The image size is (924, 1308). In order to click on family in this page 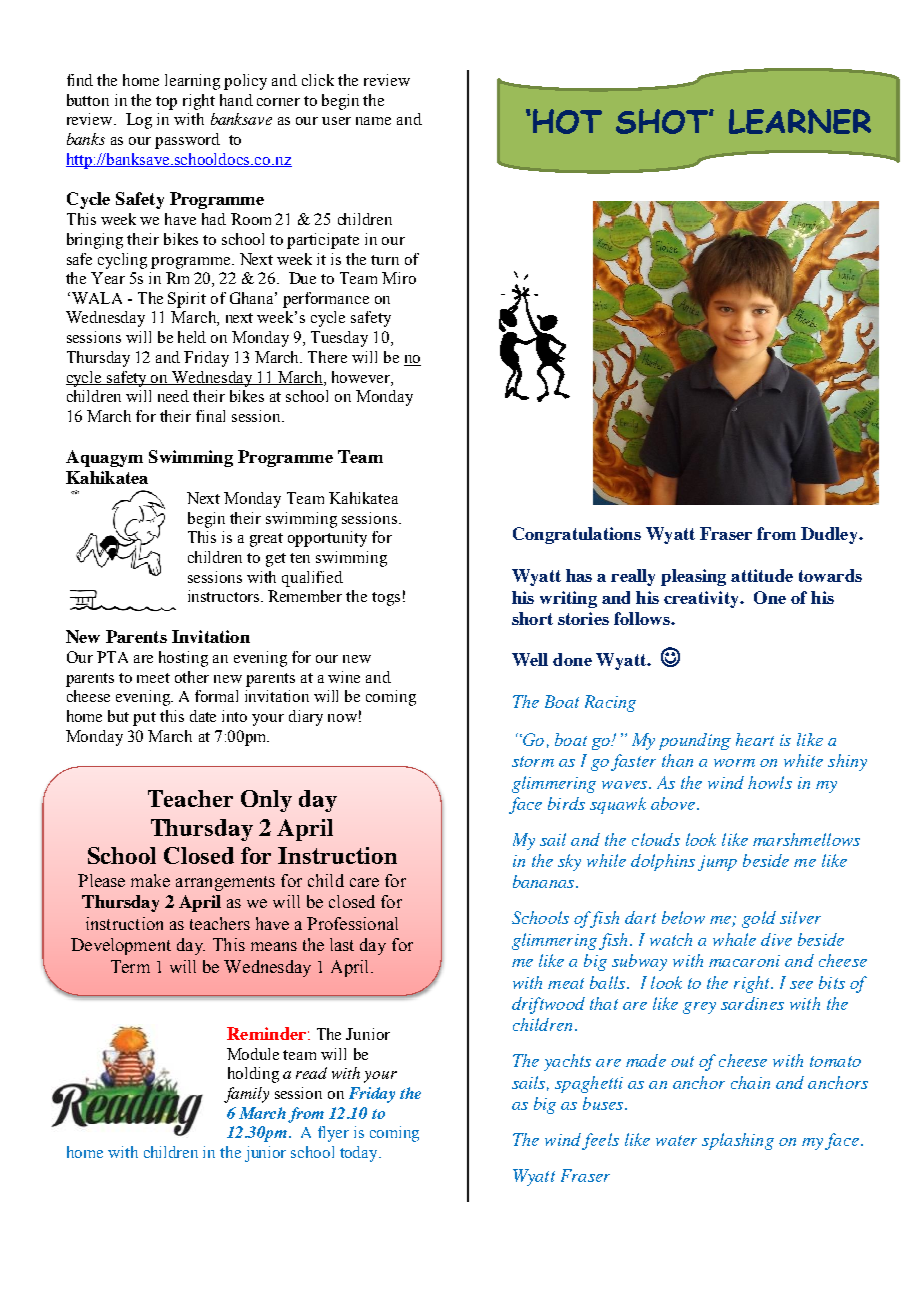, I will do `click(246, 1095)`.
